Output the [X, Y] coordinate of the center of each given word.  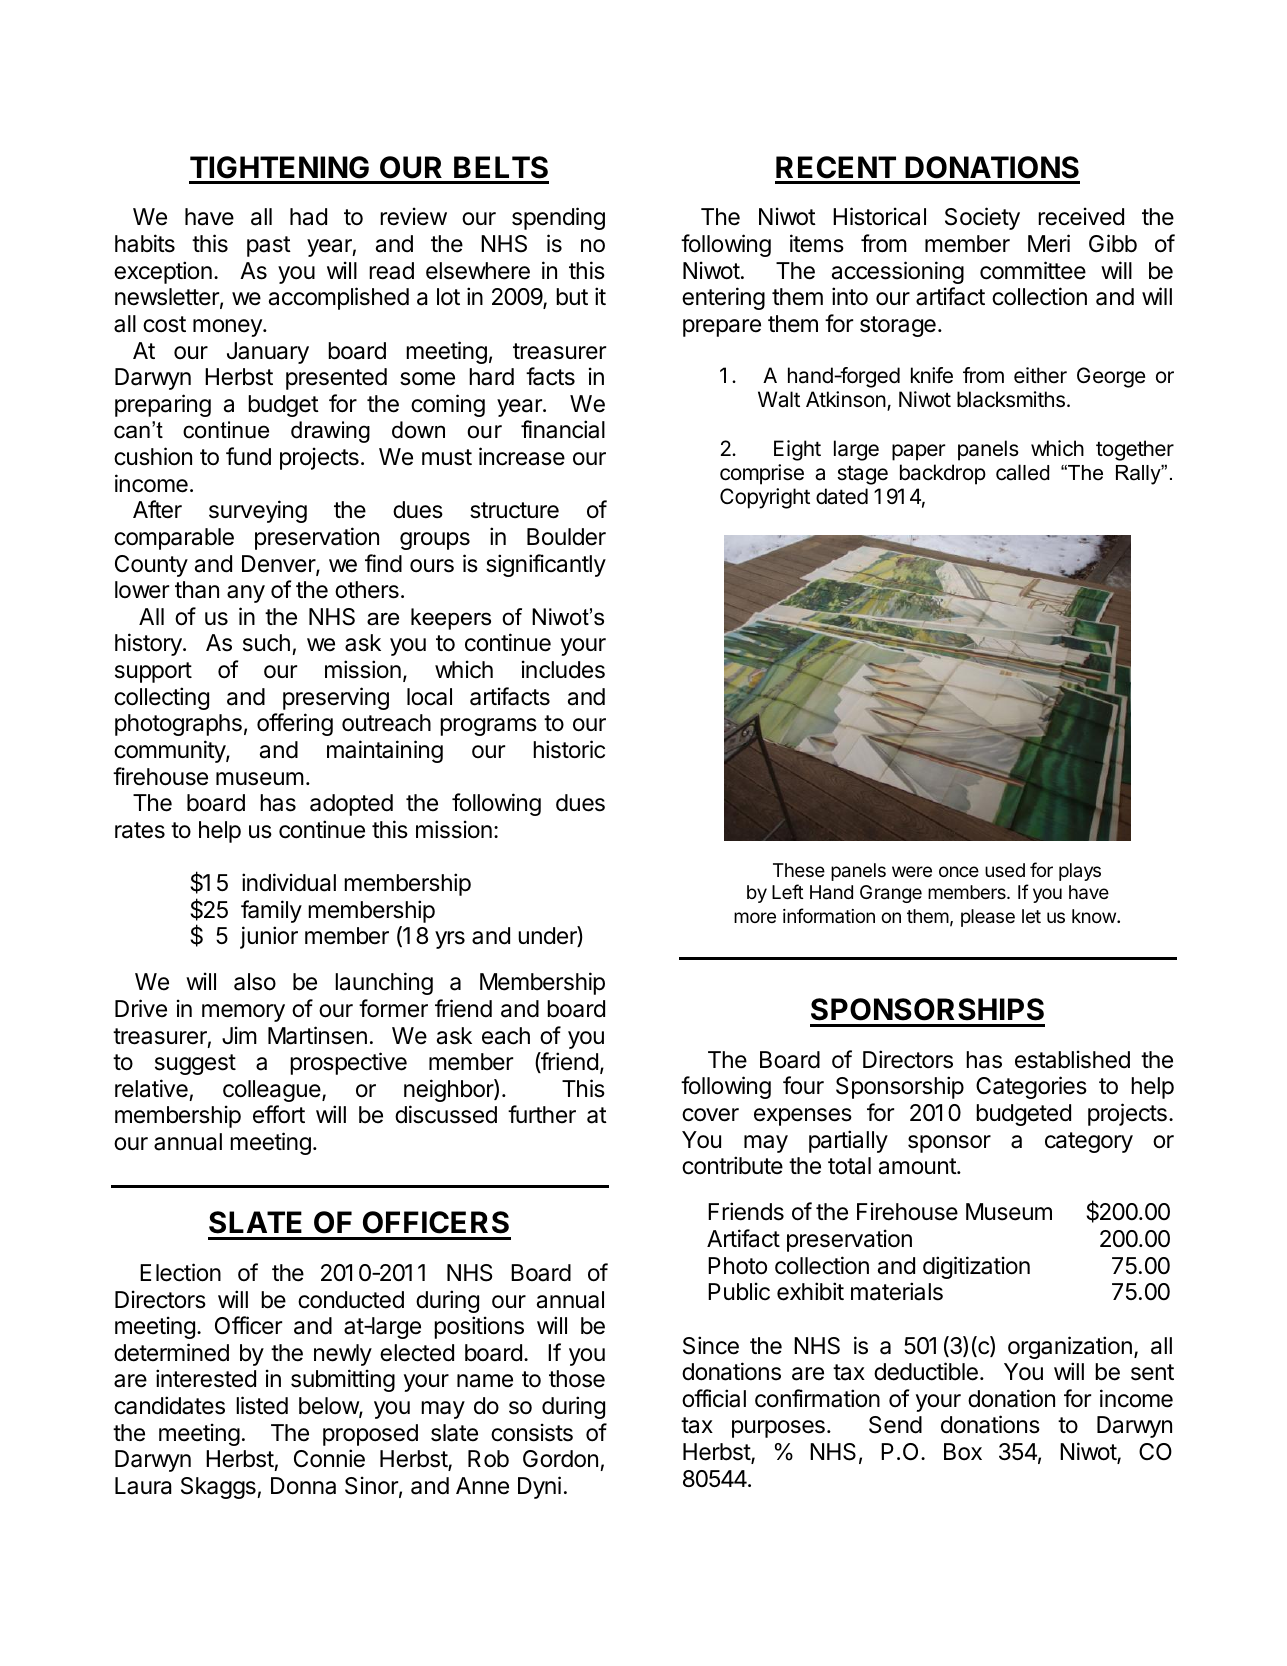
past [269, 246]
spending [558, 218]
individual [289, 882]
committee [1033, 270]
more [755, 917]
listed [262, 1405]
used [1005, 870]
